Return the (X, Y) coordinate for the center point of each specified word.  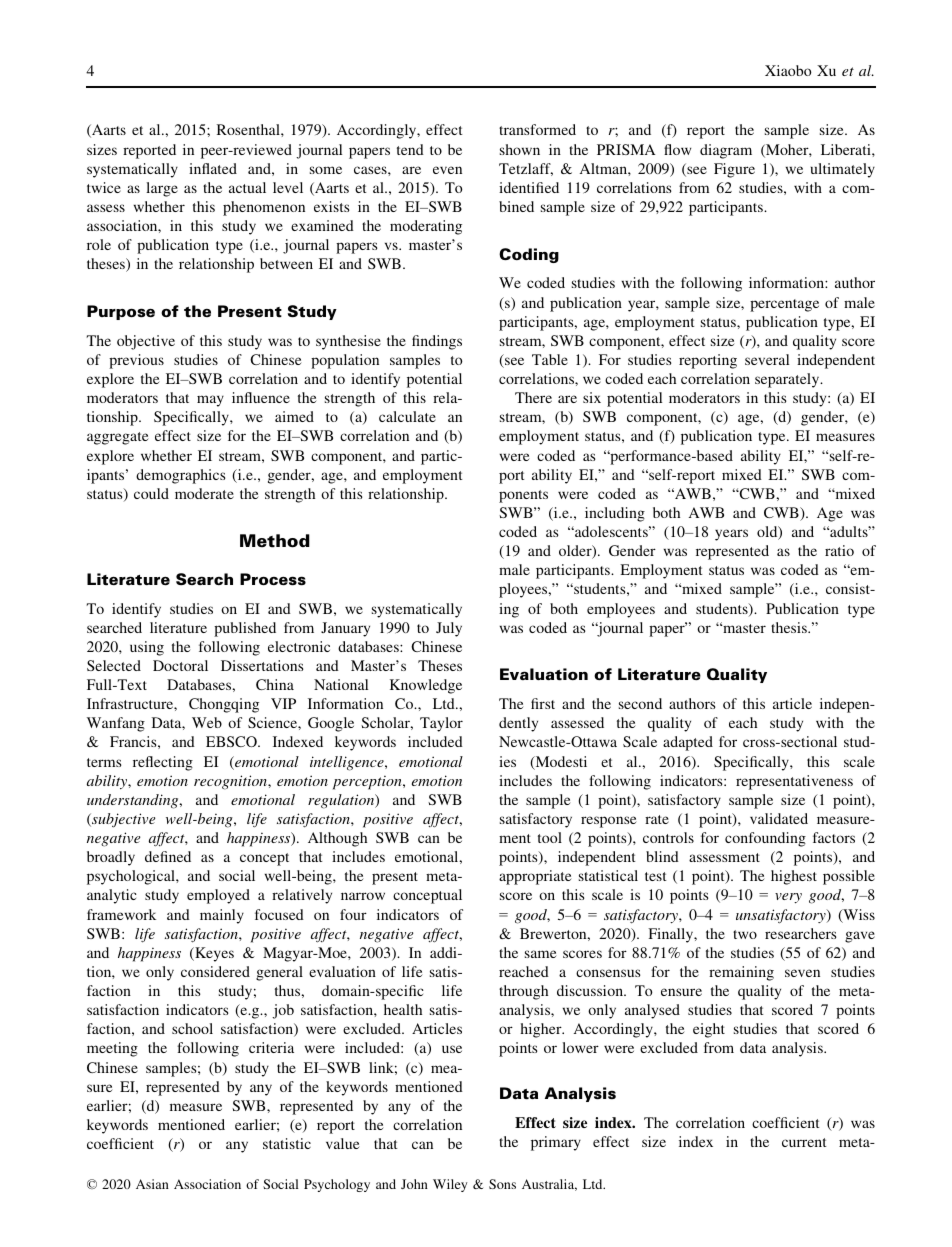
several (767, 359)
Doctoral (180, 665)
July (449, 629)
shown (520, 149)
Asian (152, 1184)
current (804, 1142)
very (788, 898)
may (210, 401)
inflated (213, 168)
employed (218, 896)
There (533, 397)
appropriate (535, 877)
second (640, 703)
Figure (734, 170)
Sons (502, 1184)
